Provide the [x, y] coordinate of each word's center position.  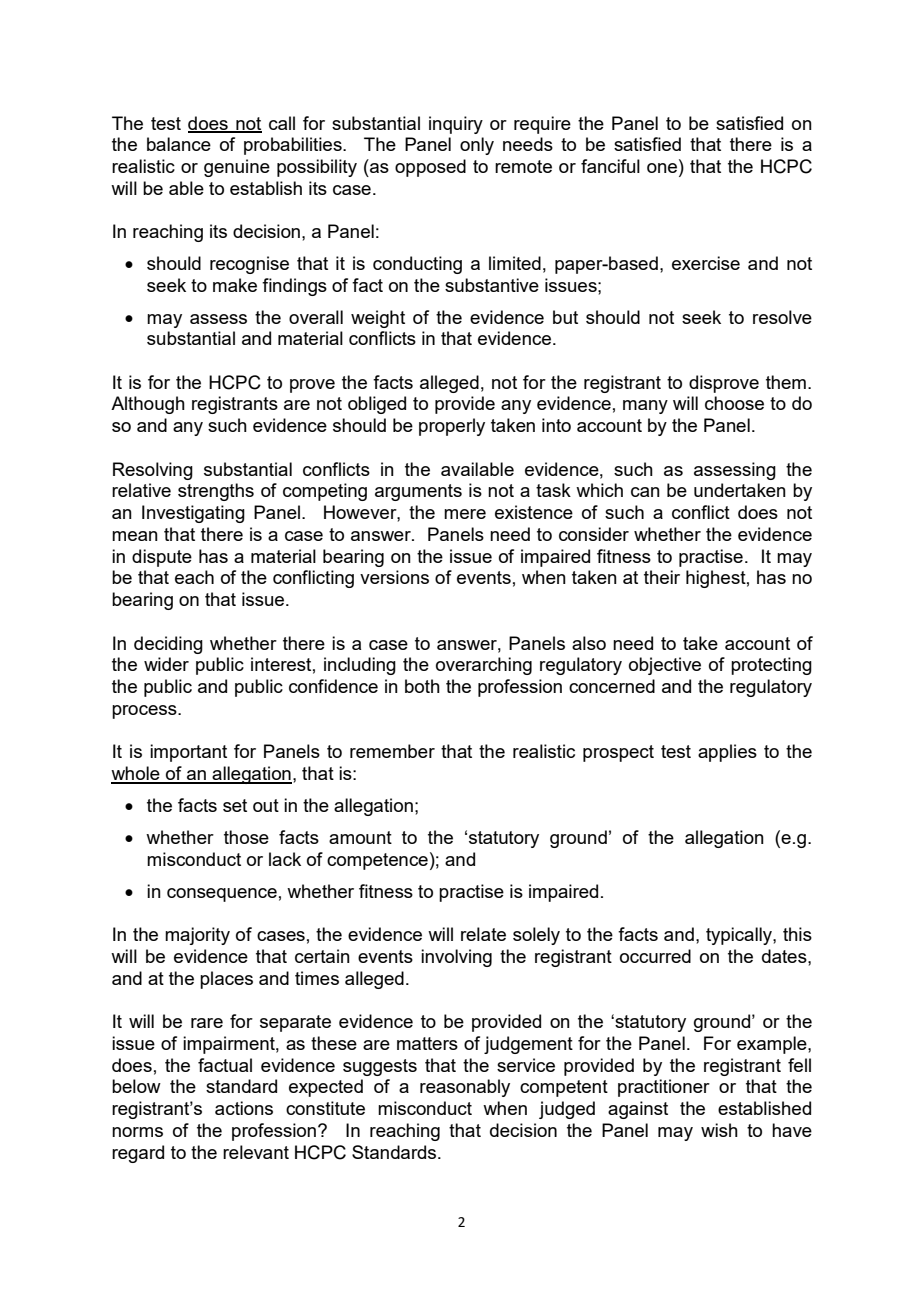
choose [734, 403]
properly [452, 427]
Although [148, 405]
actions [244, 1108]
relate [483, 934]
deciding [168, 645]
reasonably [465, 1088]
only [477, 146]
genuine [237, 168]
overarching [484, 666]
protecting [771, 666]
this [797, 934]
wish [719, 1130]
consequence [222, 895]
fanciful [610, 166]
